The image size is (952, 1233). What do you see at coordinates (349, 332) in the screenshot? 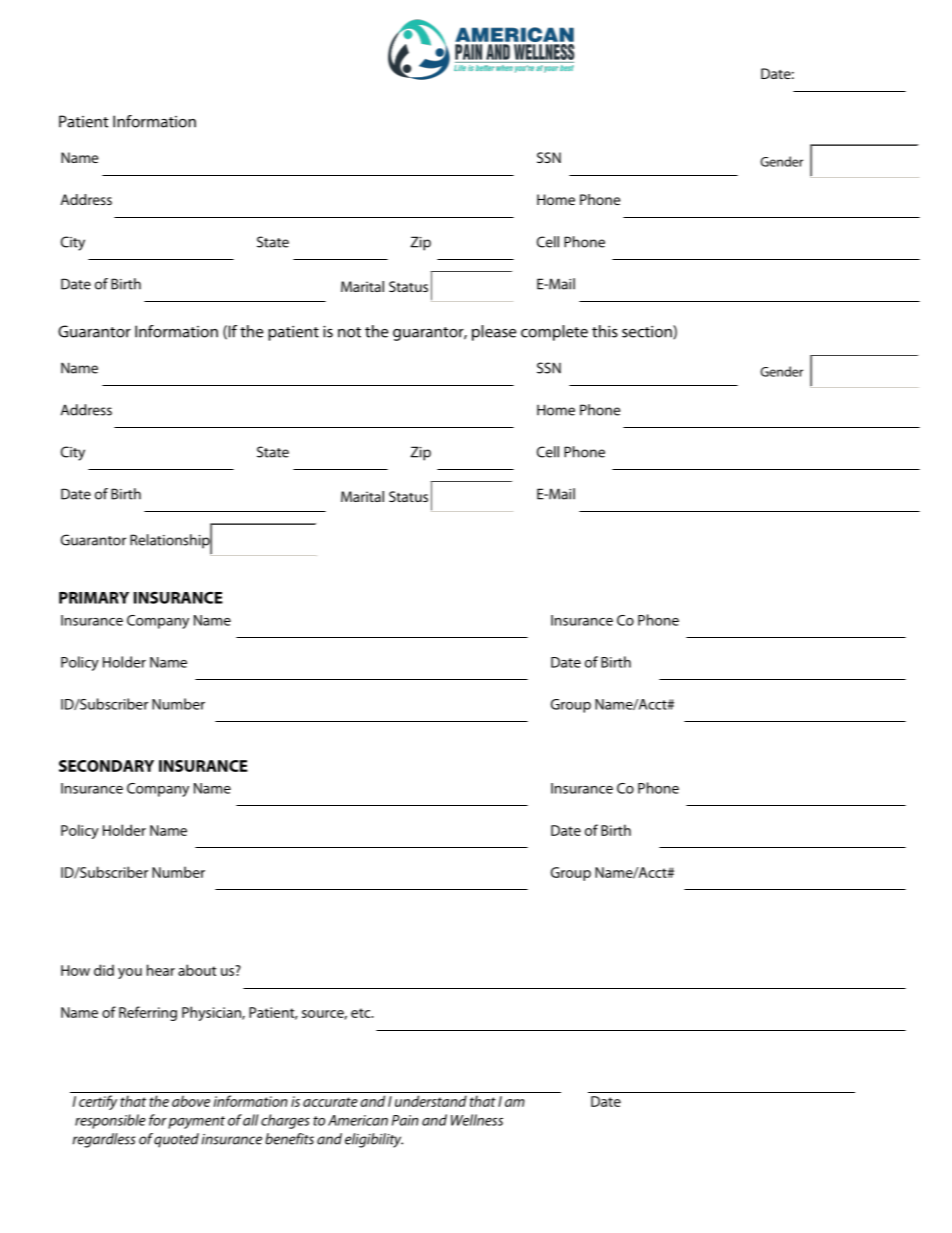
I see `not` at bounding box center [349, 332].
